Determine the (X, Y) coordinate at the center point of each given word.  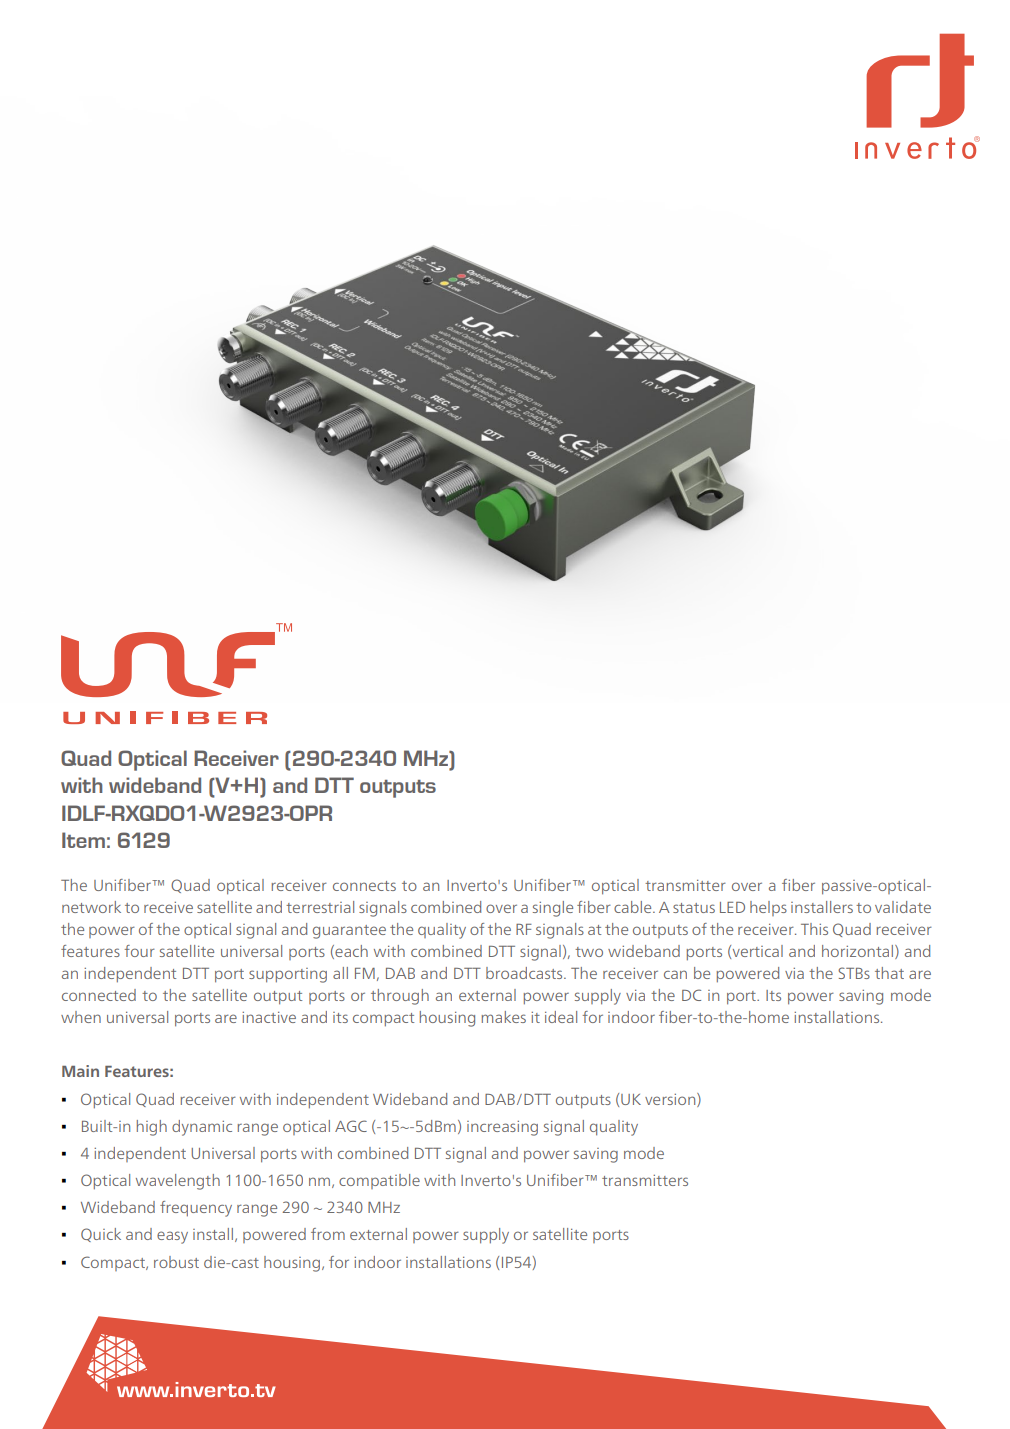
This (814, 929)
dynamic (202, 1128)
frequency (196, 1209)
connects (364, 886)
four (140, 951)
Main (80, 1071)
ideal (561, 1017)
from (328, 1234)
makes (503, 1017)
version (671, 1100)
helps (768, 908)
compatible (379, 1181)
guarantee (349, 932)
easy (172, 1237)
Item (83, 840)
